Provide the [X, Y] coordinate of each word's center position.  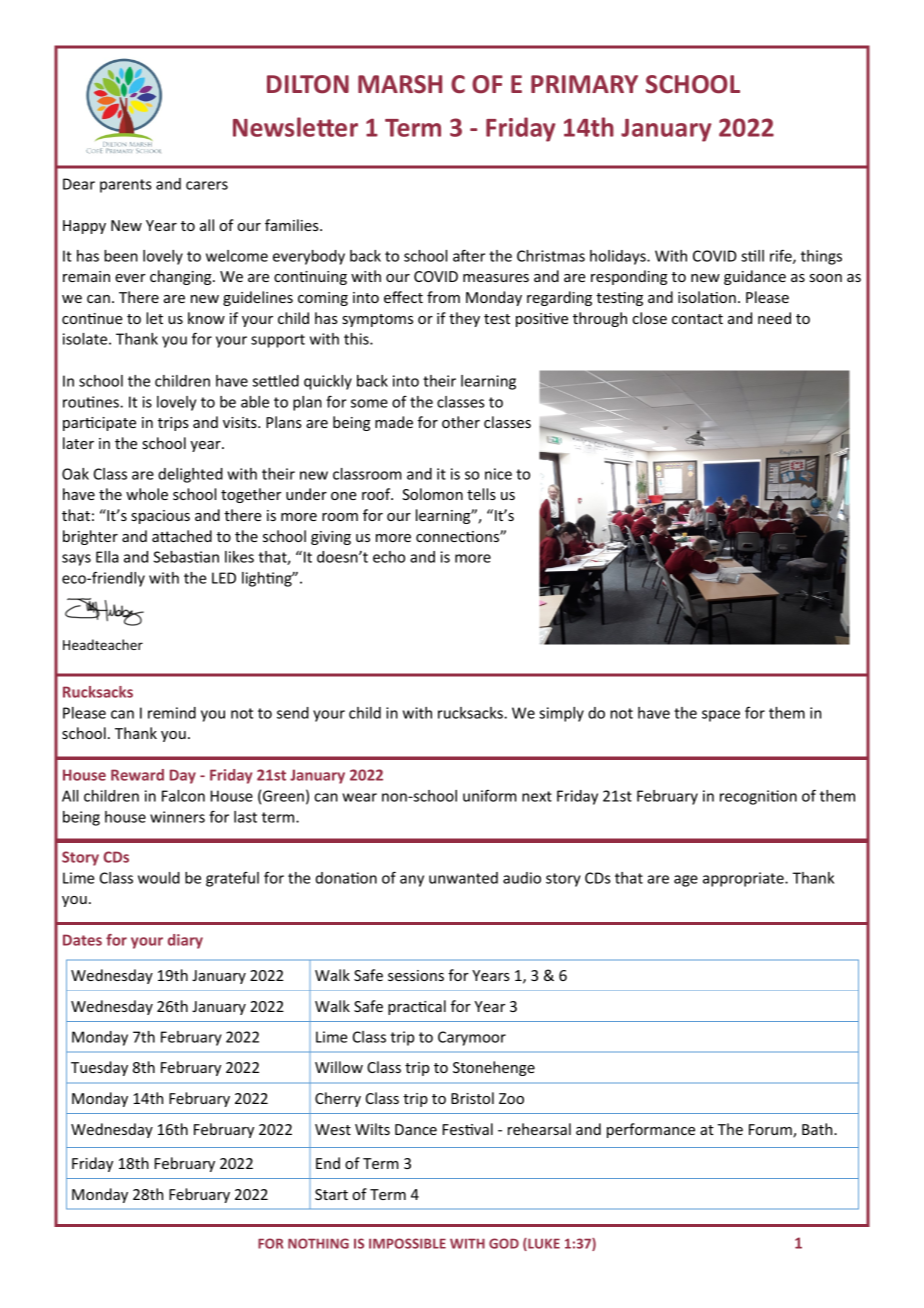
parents [126, 186]
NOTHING [318, 1243]
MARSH [400, 84]
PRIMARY [584, 84]
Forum [771, 1131]
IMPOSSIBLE [407, 1243]
